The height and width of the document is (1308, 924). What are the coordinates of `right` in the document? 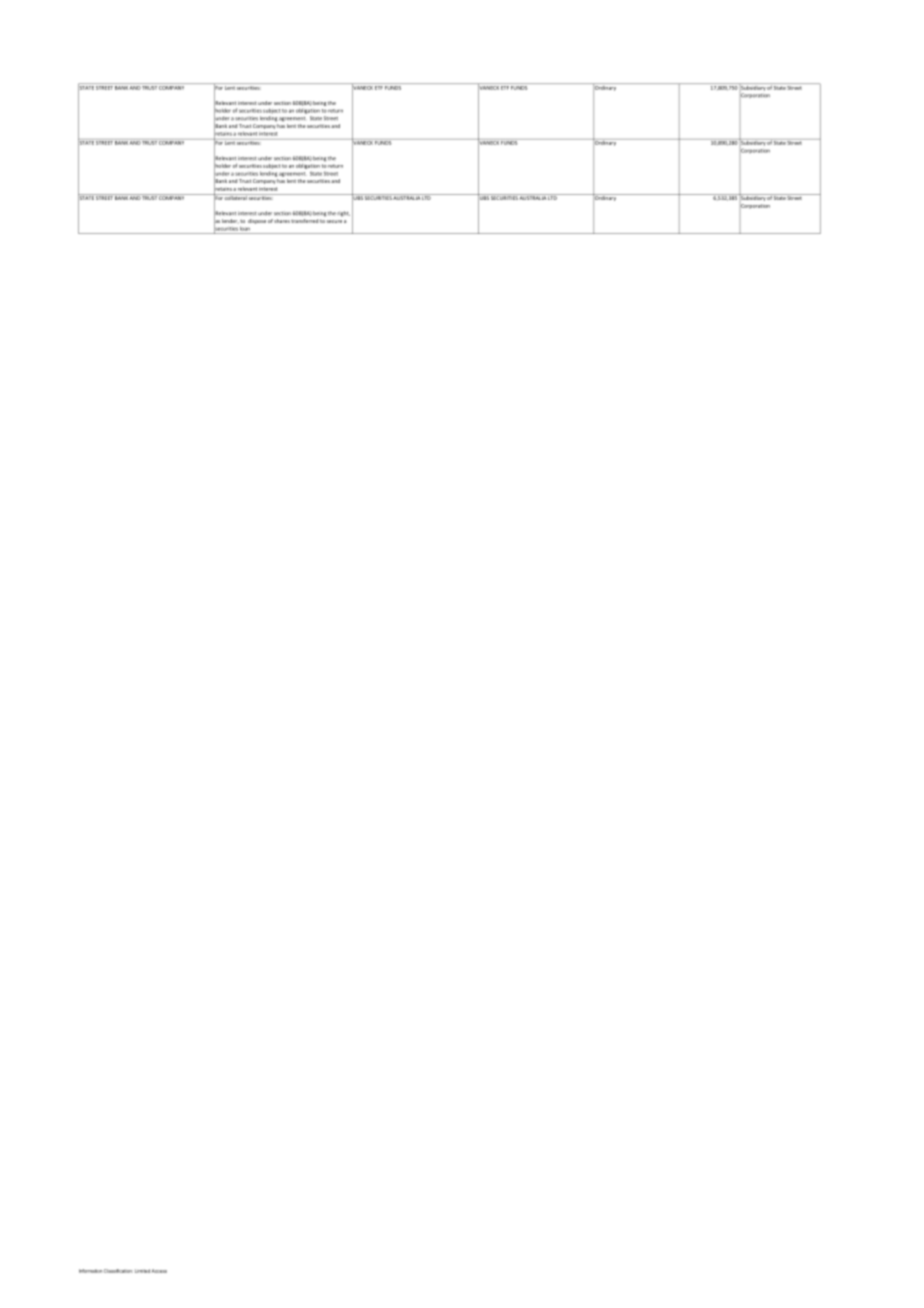 It's located at (343, 214).
